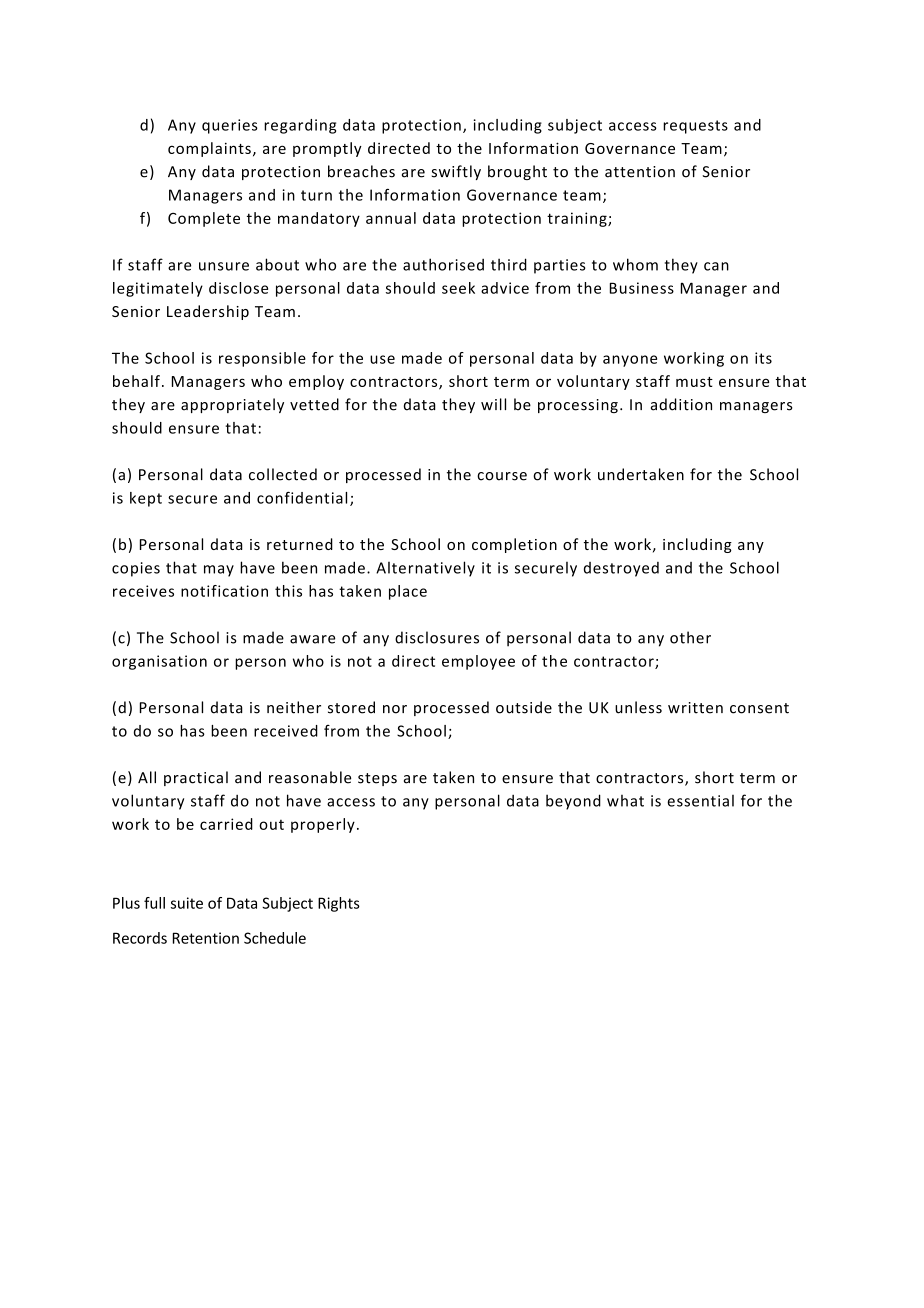 This document has width=924, height=1308. What do you see at coordinates (286, 731) in the document?
I see `received` at bounding box center [286, 731].
